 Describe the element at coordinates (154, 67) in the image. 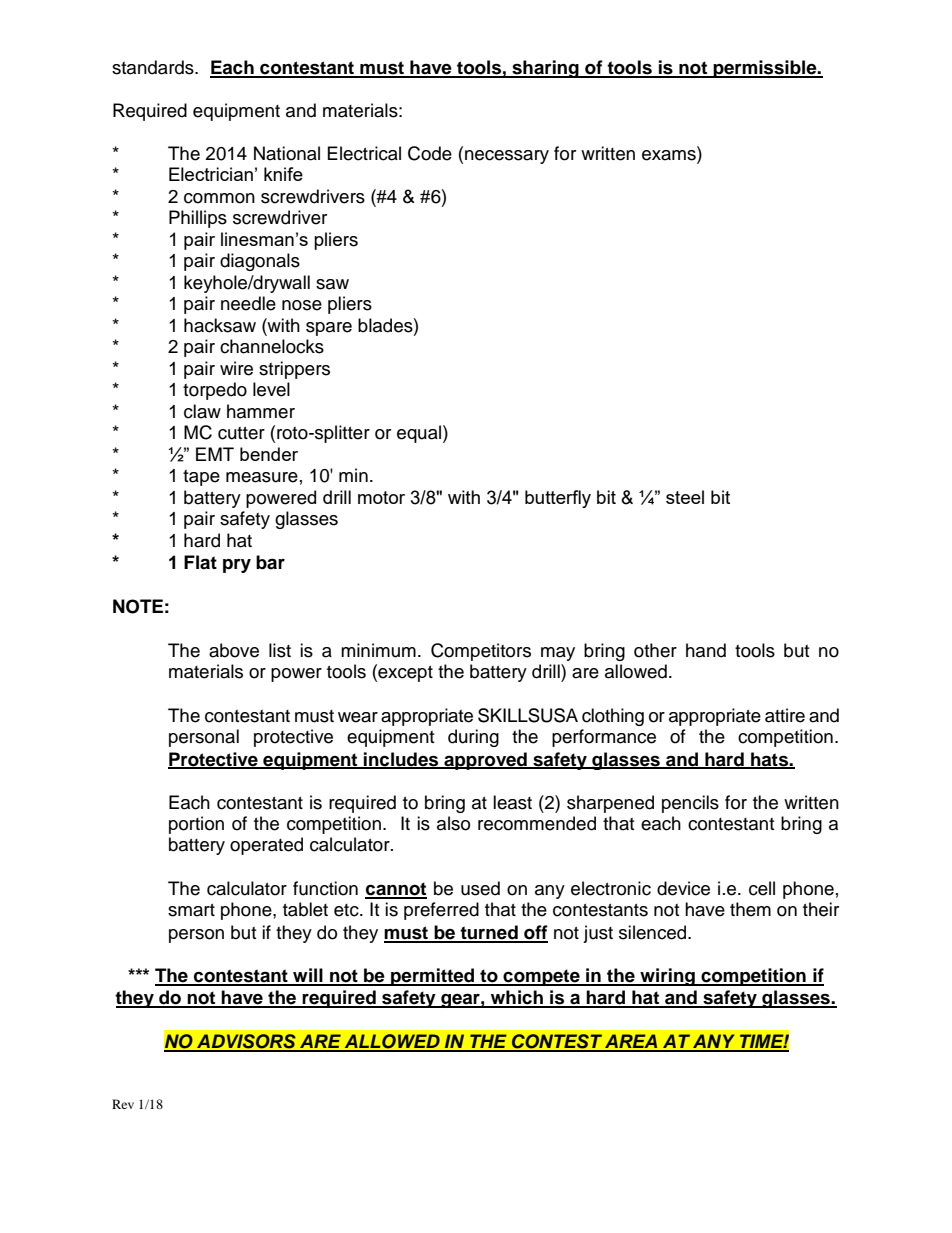

I see `standards` at that location.
